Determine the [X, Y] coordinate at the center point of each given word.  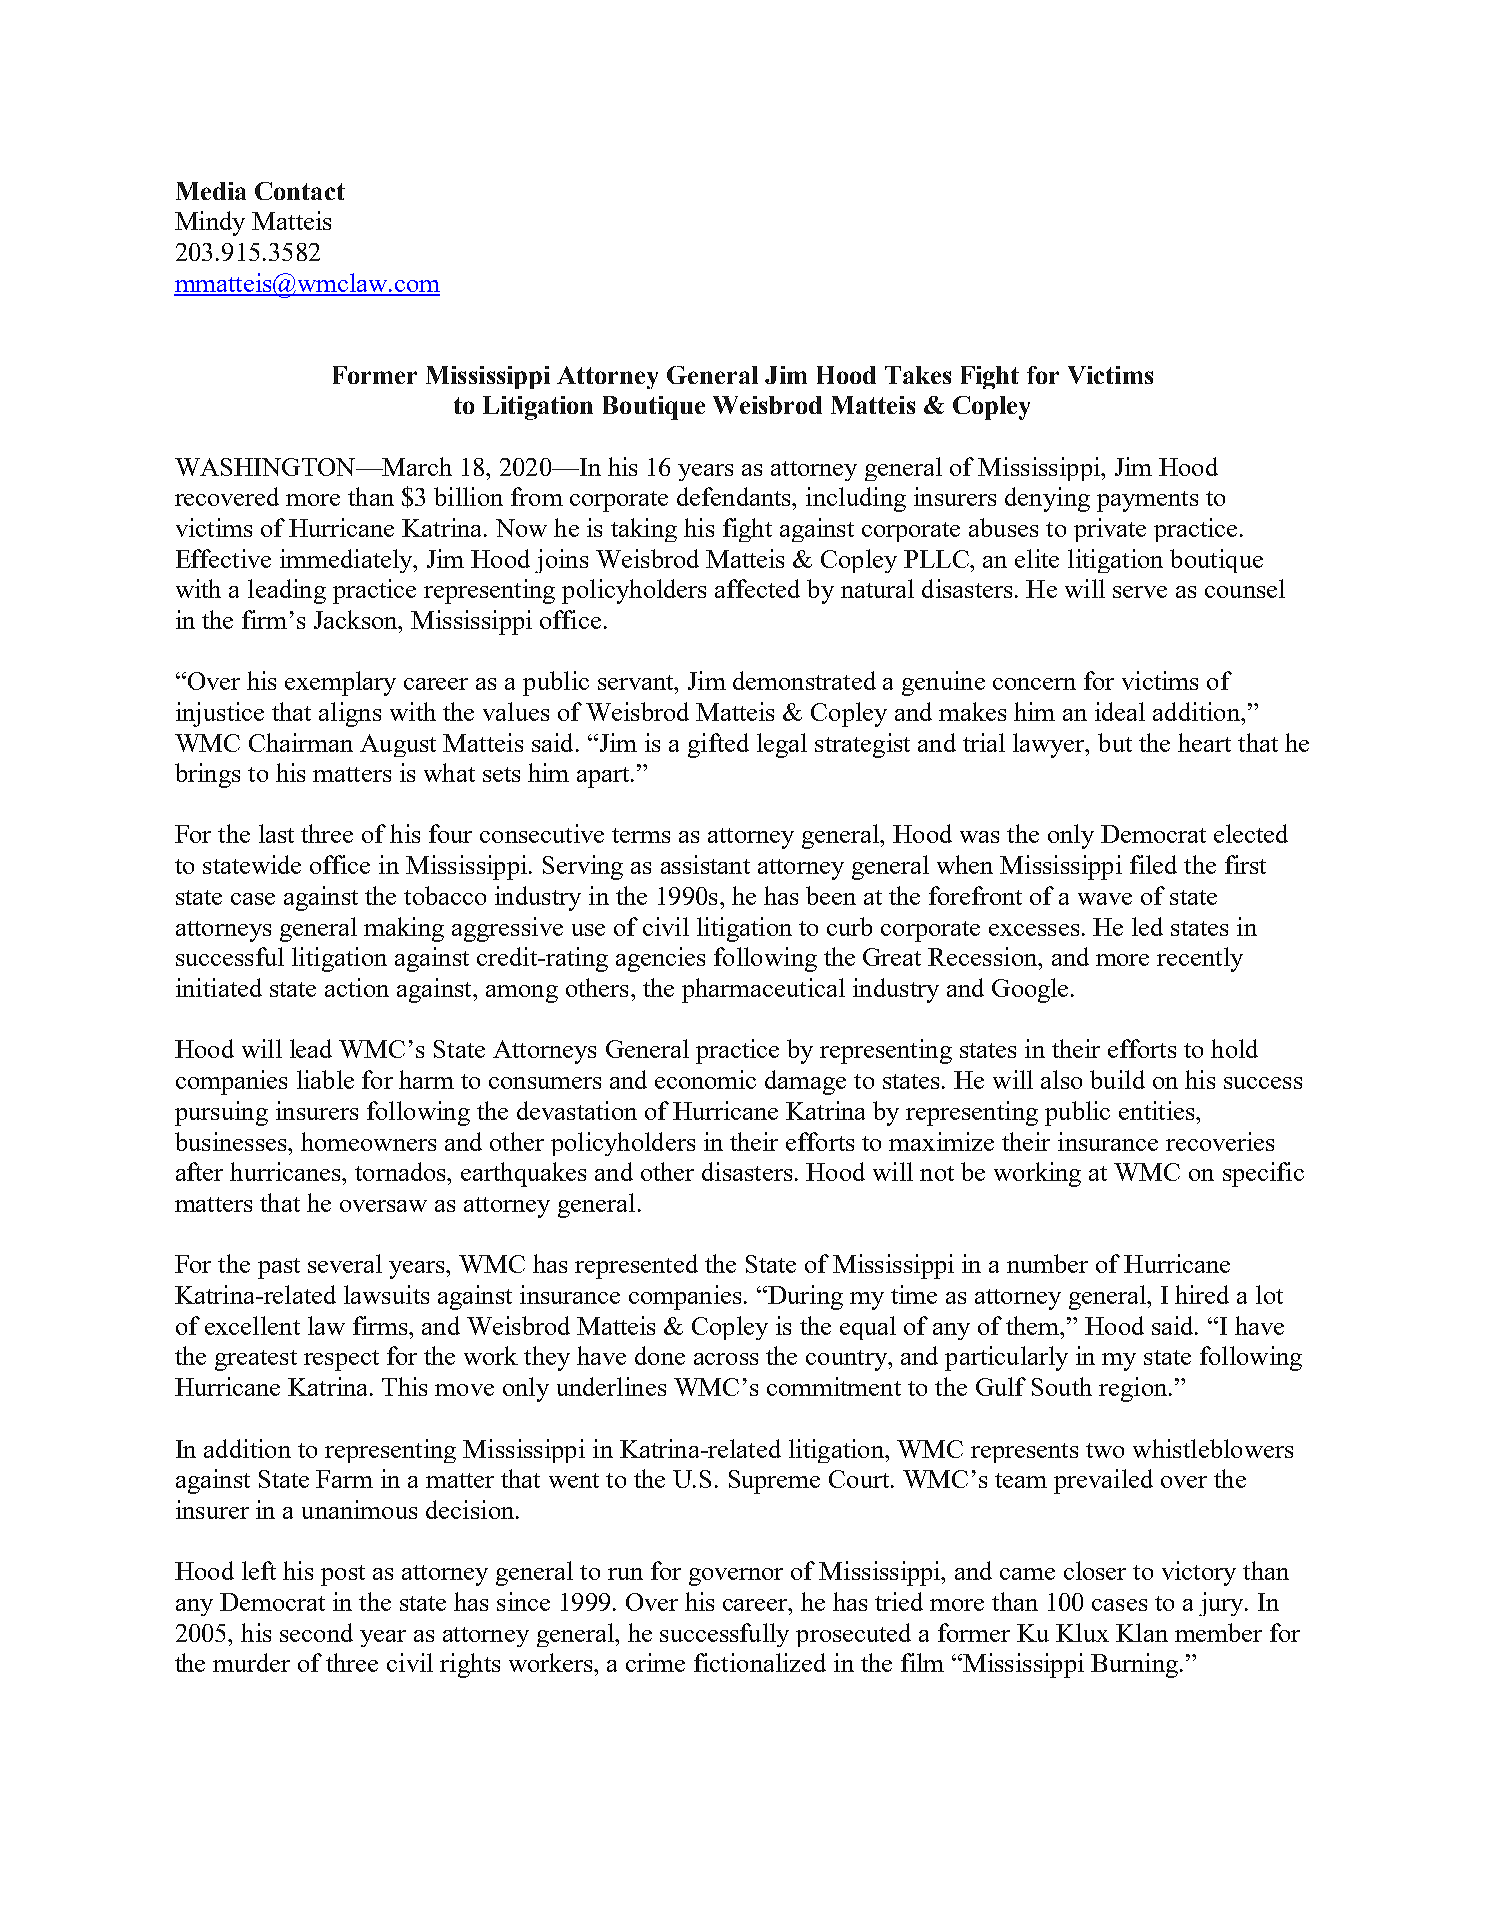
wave [1105, 899]
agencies [660, 959]
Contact [300, 191]
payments [1147, 501]
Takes [918, 375]
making [404, 929]
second [316, 1632]
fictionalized [760, 1662]
